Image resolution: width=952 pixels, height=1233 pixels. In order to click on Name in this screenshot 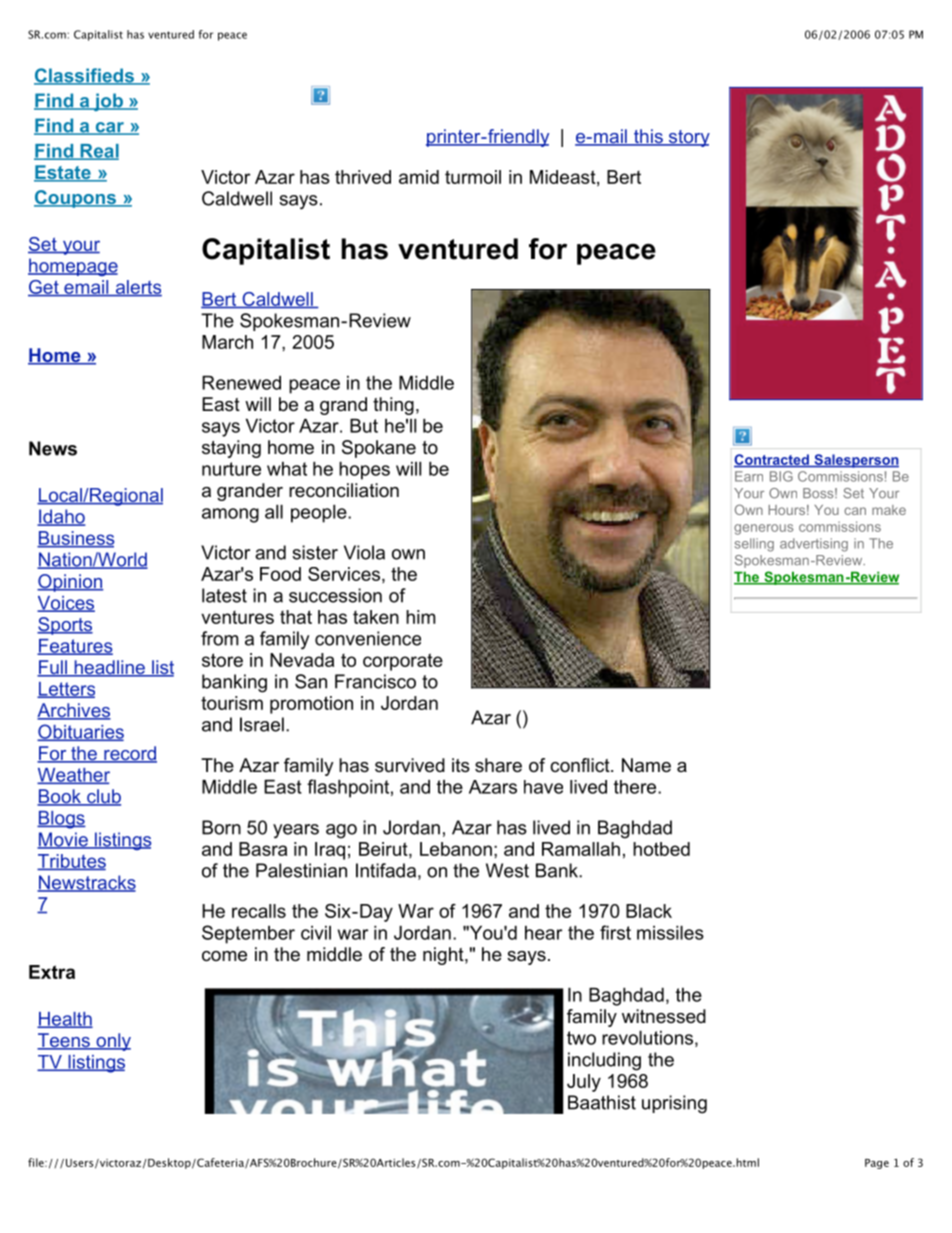, I will do `click(646, 765)`.
